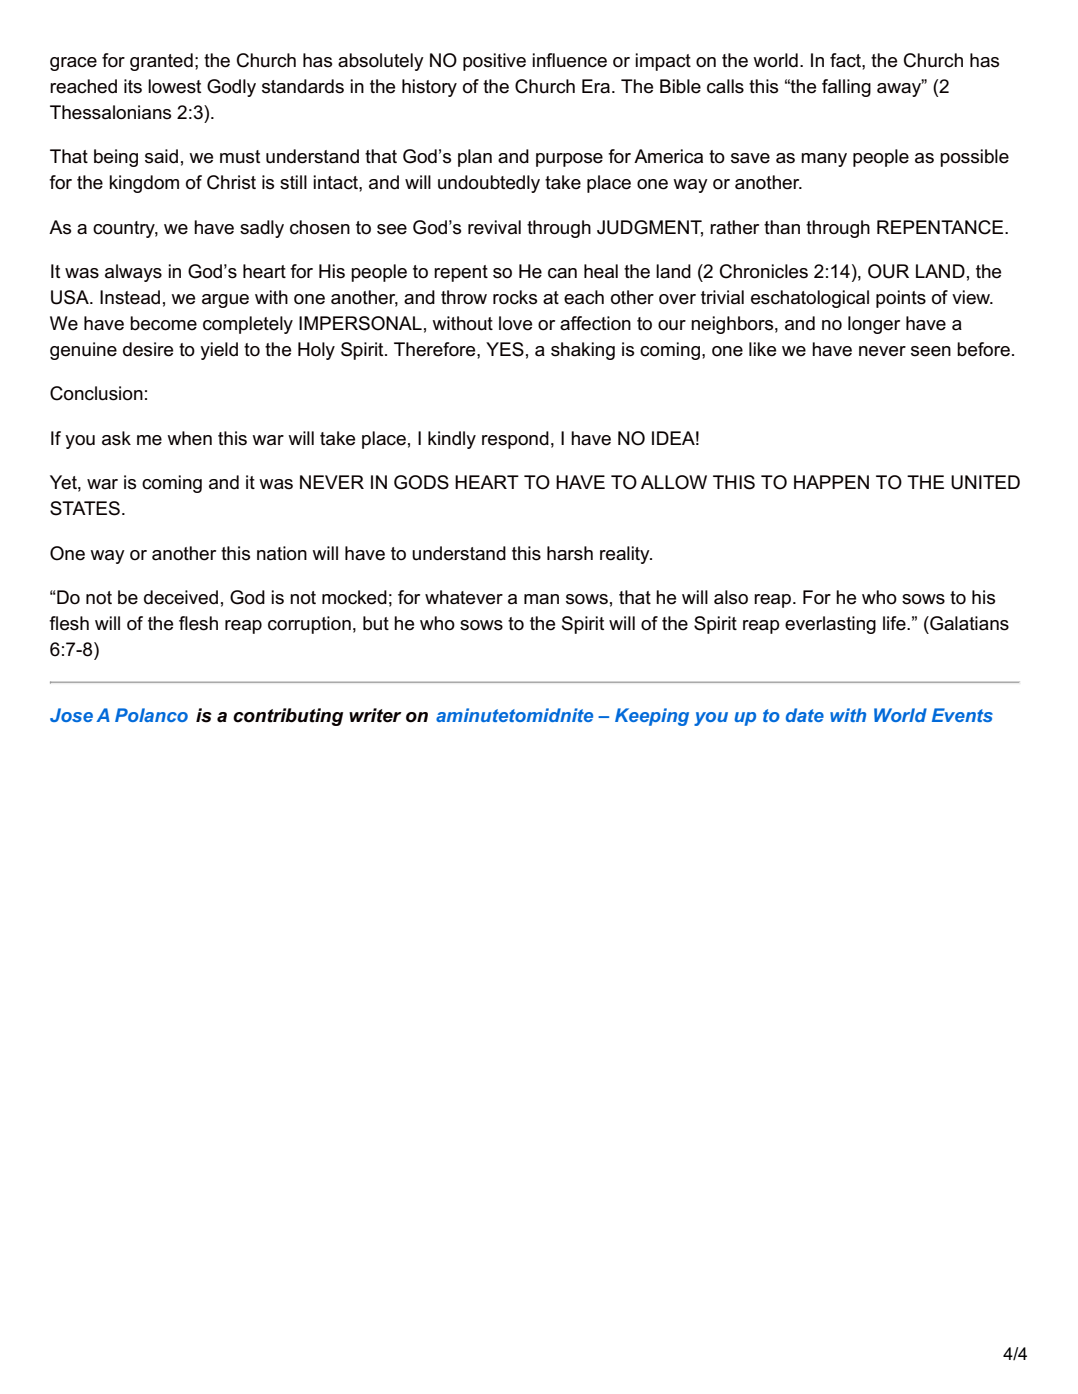  I want to click on points, so click(901, 299).
